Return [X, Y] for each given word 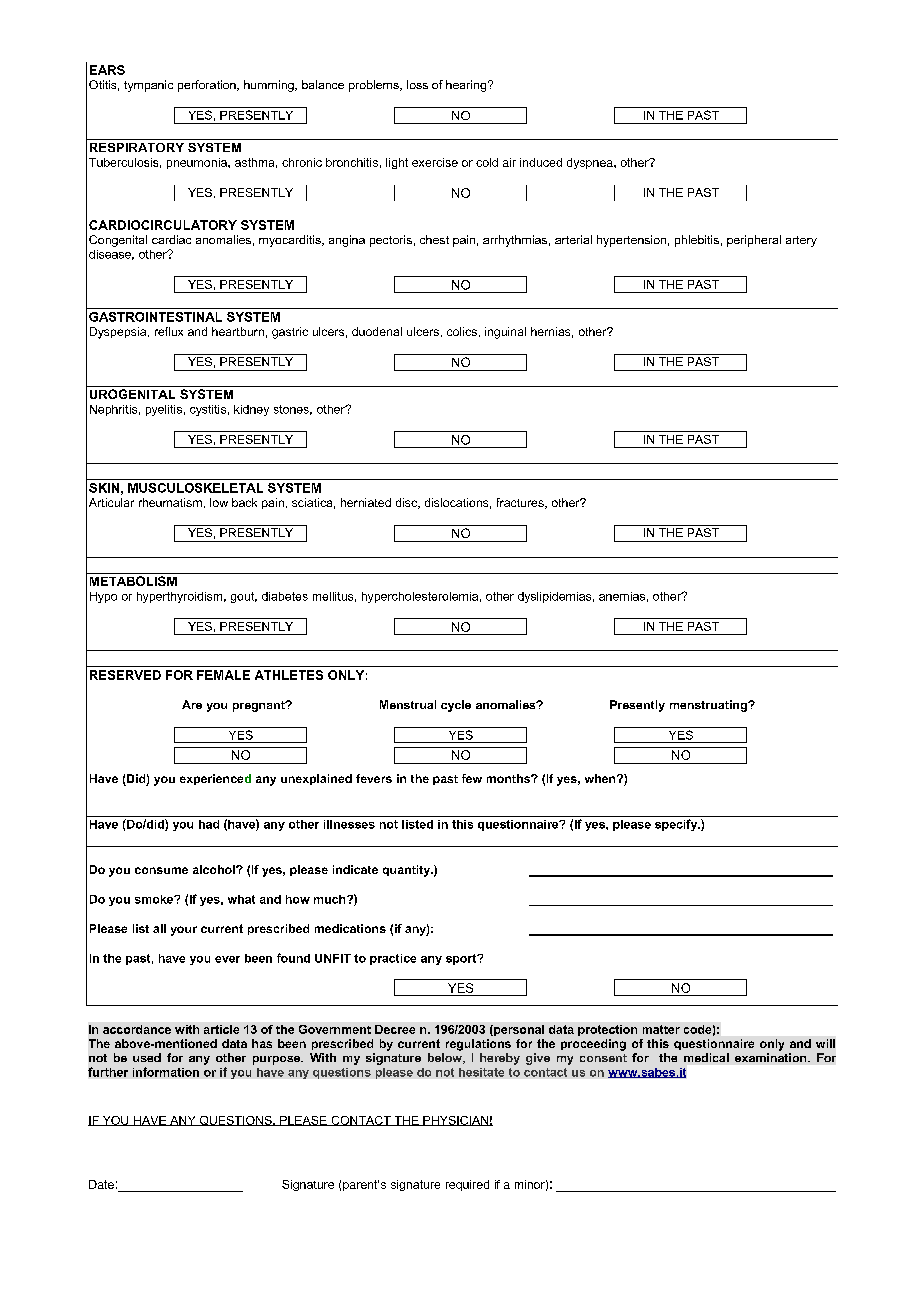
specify [677, 825]
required [467, 1185]
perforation [208, 86]
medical [706, 1057]
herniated [366, 502]
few [472, 778]
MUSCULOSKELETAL [195, 488]
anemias [622, 596]
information [166, 1072]
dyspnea [591, 163]
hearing [467, 86]
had [209, 824]
